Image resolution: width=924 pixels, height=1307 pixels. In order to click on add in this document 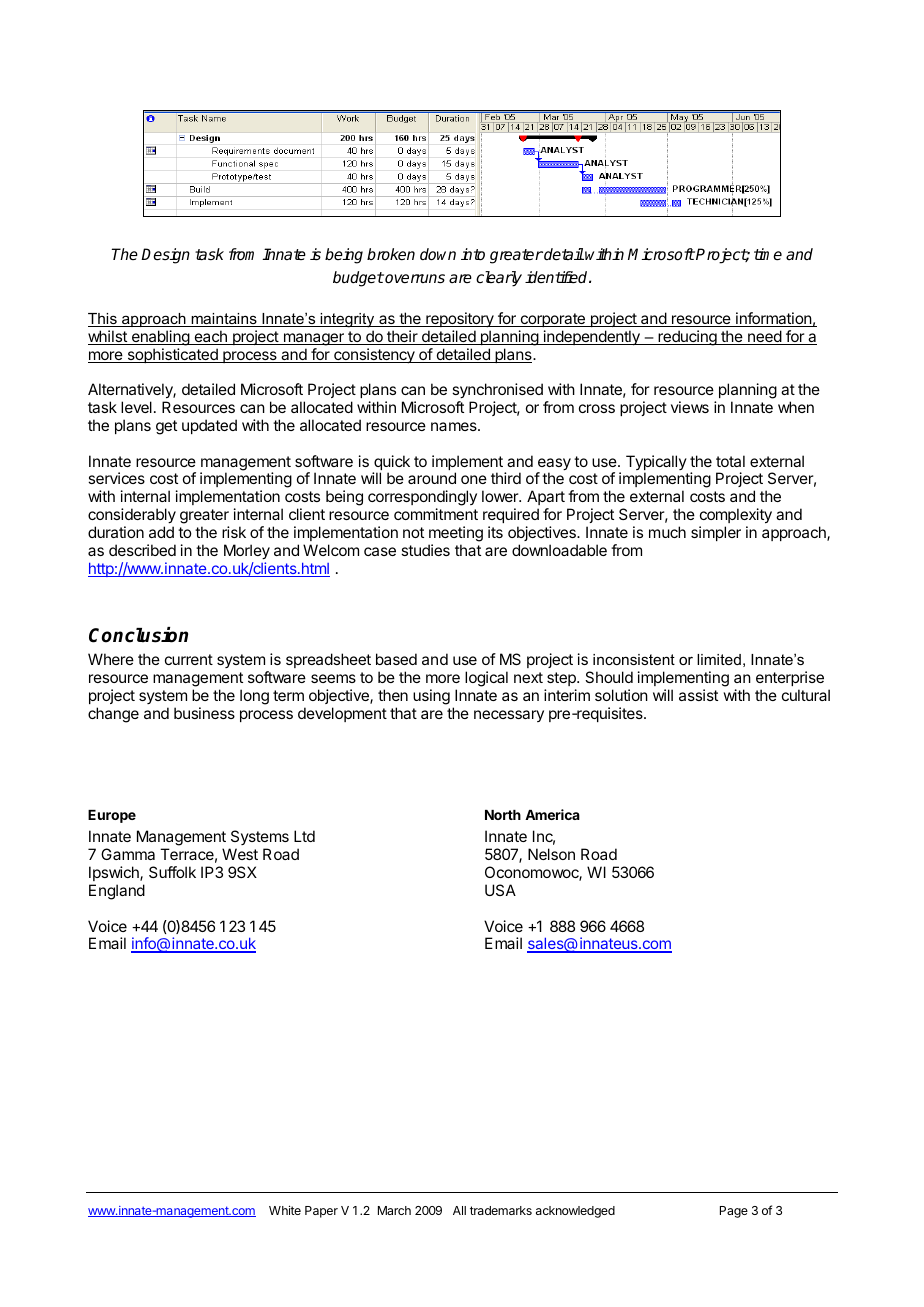, I will do `click(161, 532)`.
